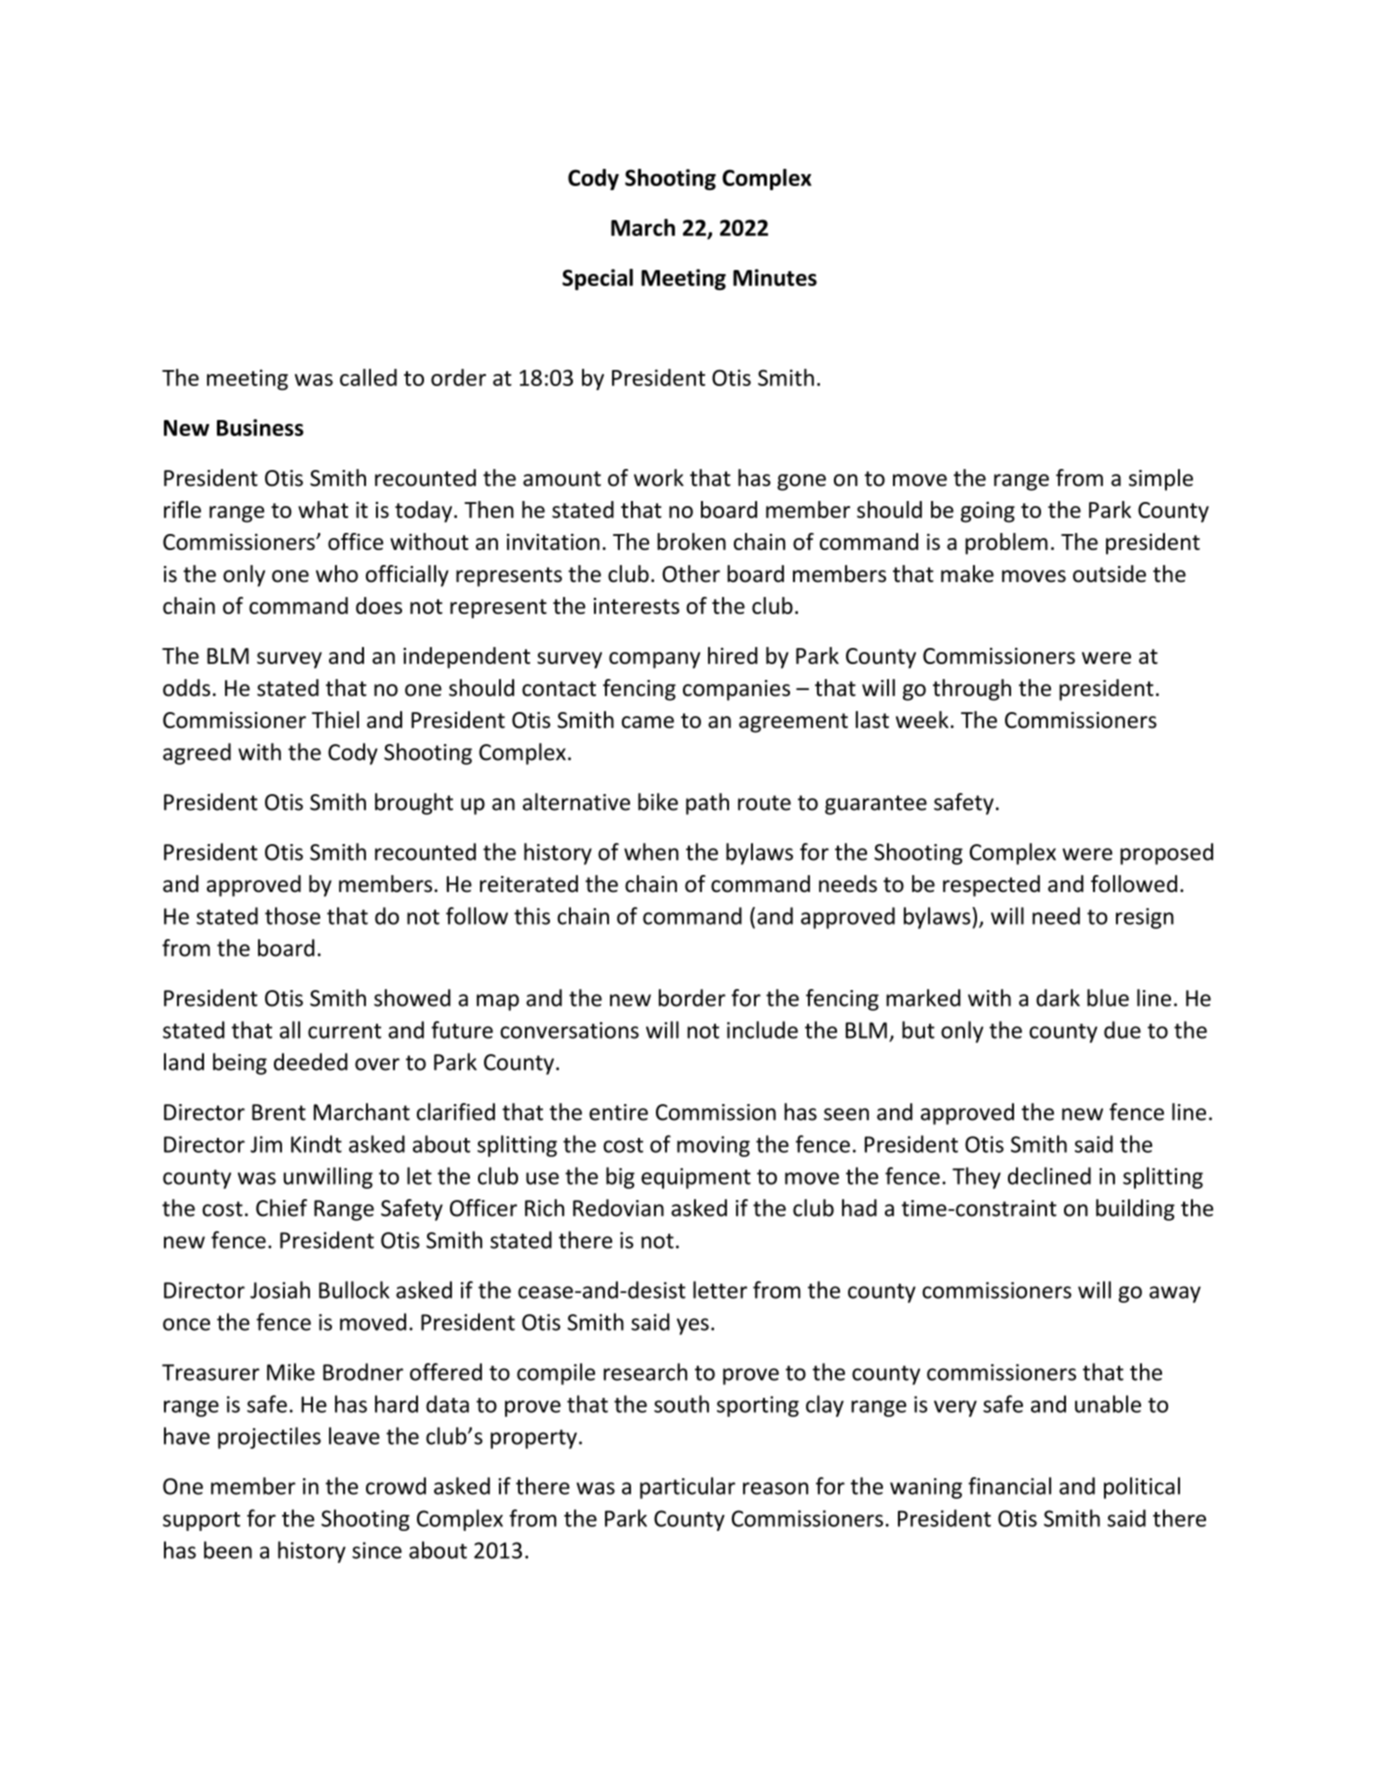  Describe the element at coordinates (696, 1178) in the page. I see `equipment` at that location.
